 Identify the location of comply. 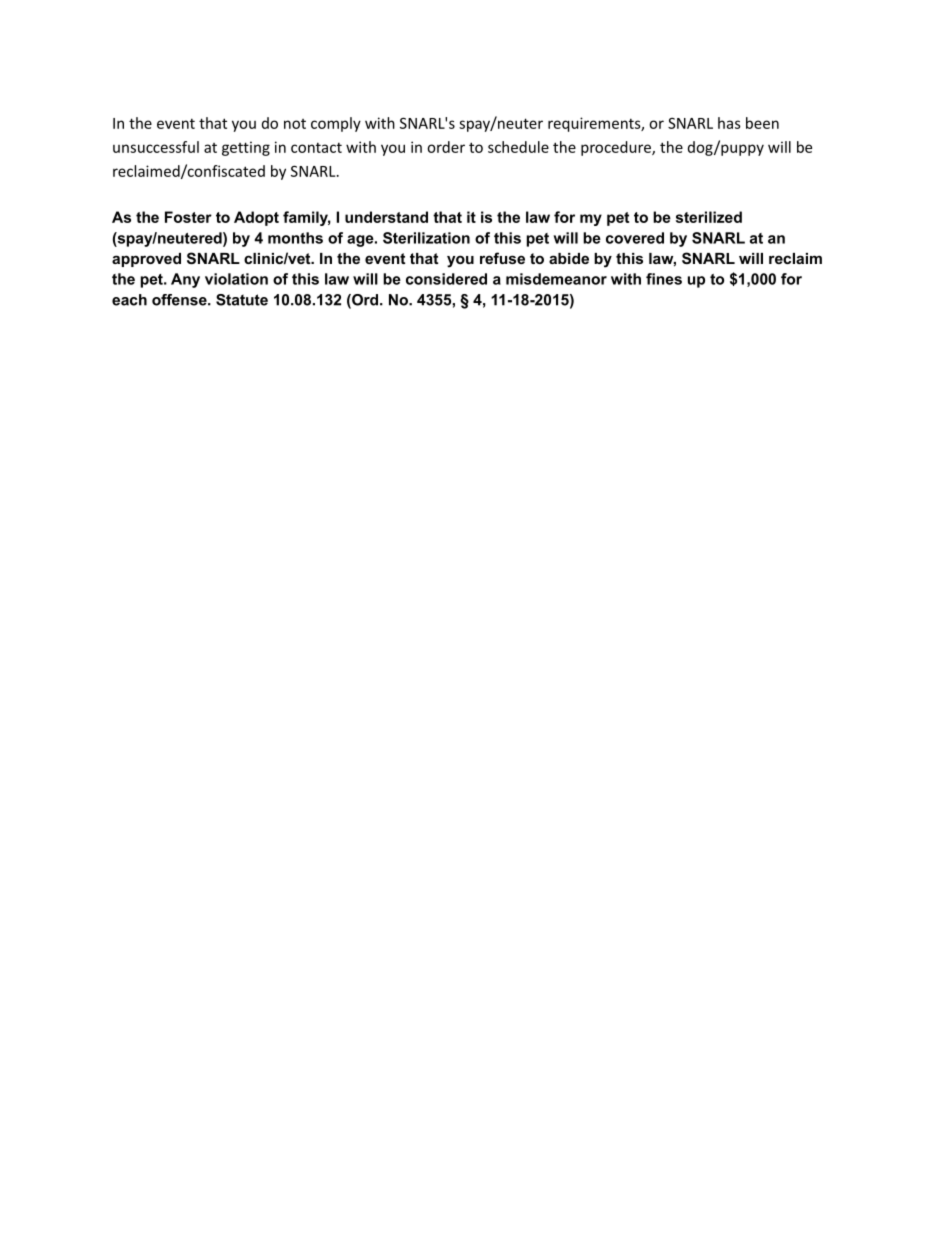
(336, 124).
